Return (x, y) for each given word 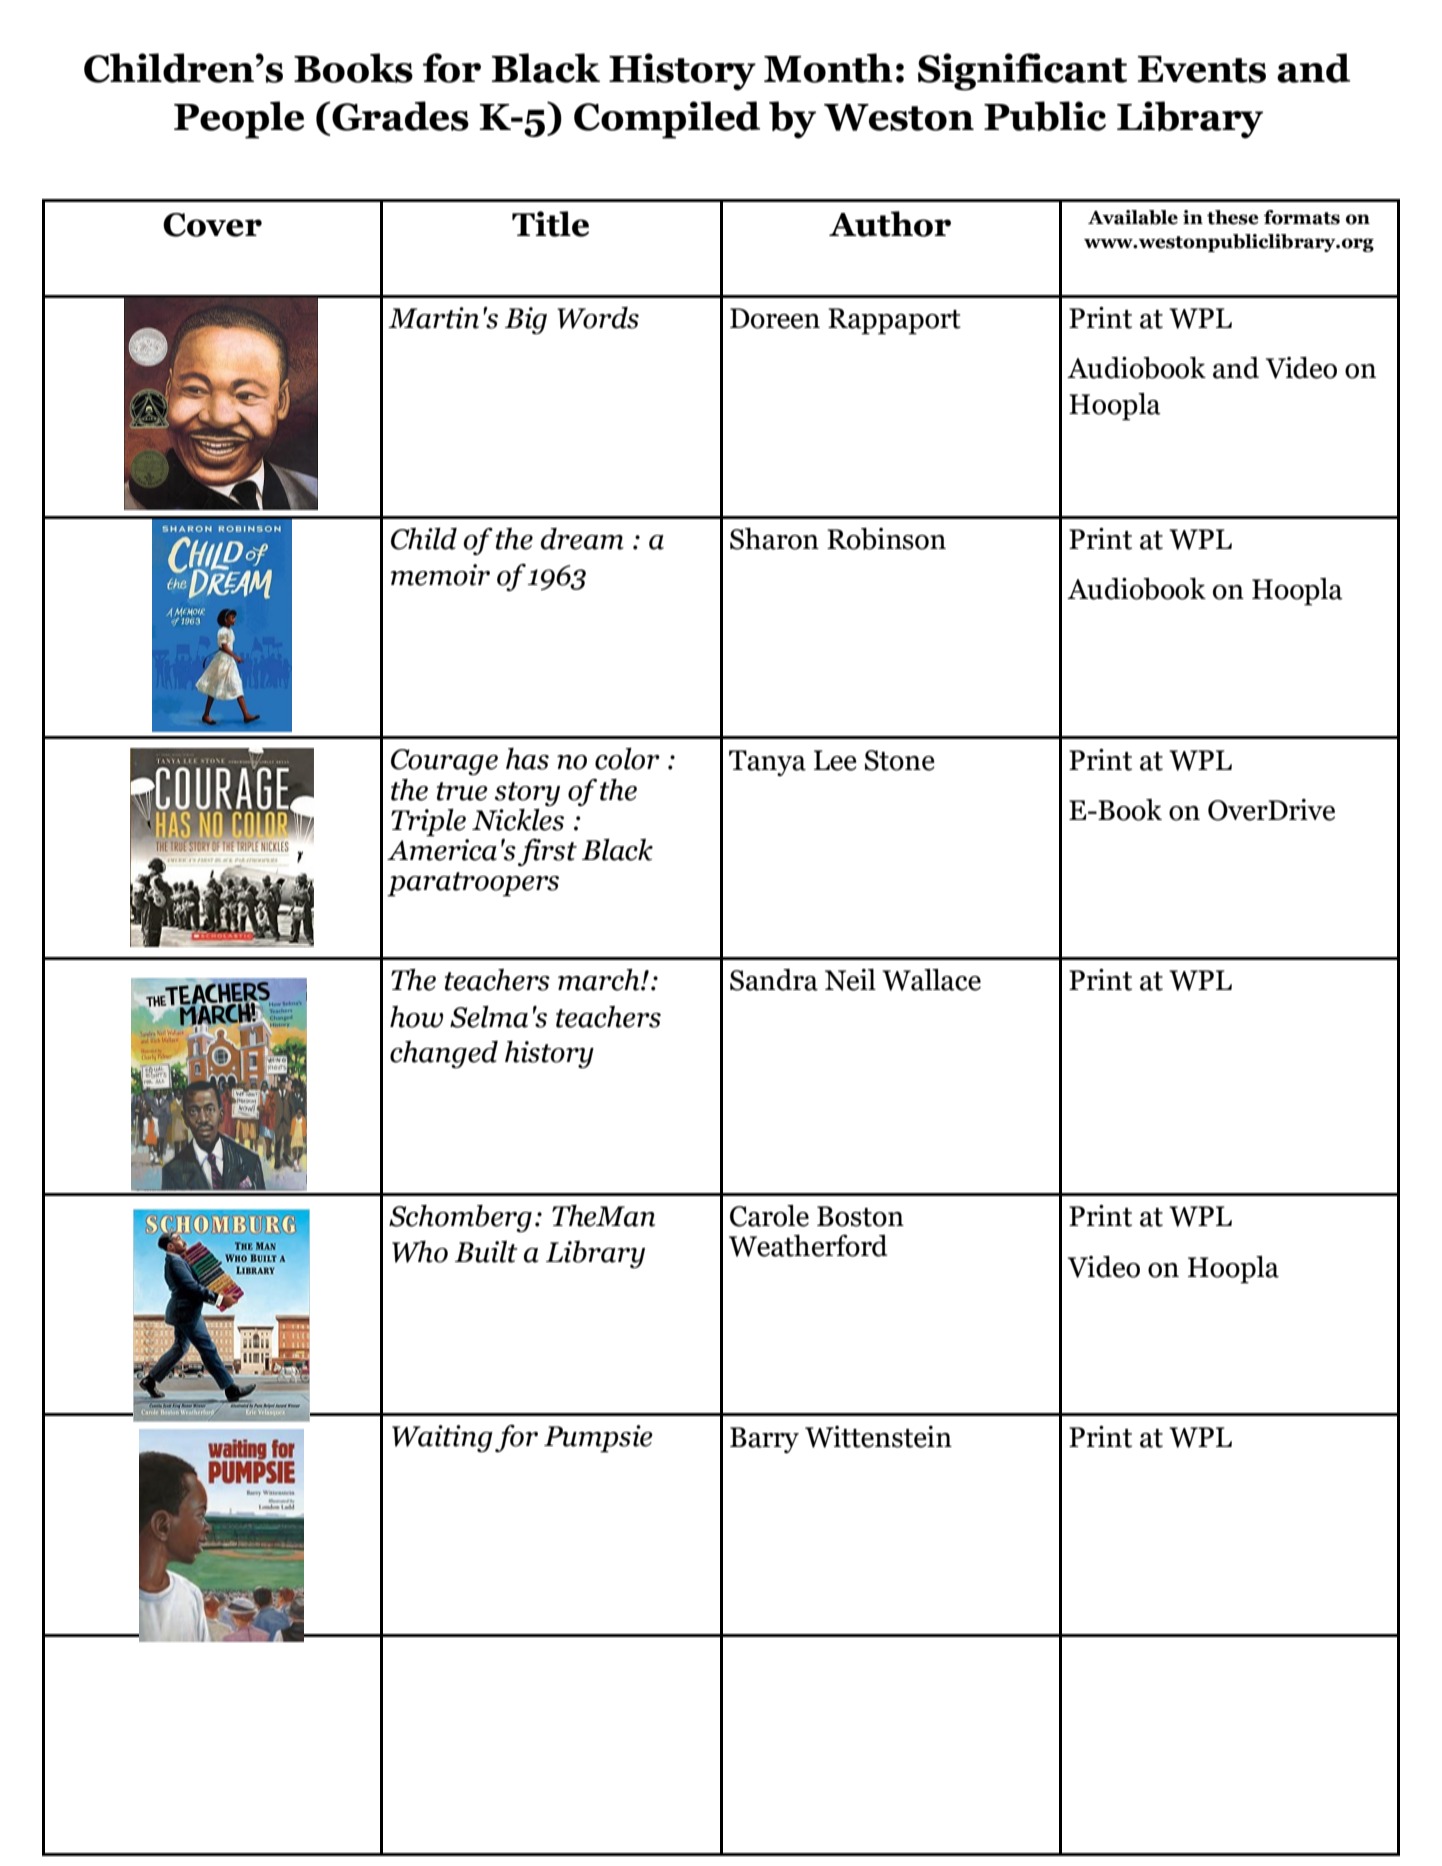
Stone (900, 760)
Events (1202, 69)
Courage (444, 762)
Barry (764, 1440)
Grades (400, 116)
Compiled (667, 120)
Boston (860, 1216)
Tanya (767, 763)
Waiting (442, 1439)
